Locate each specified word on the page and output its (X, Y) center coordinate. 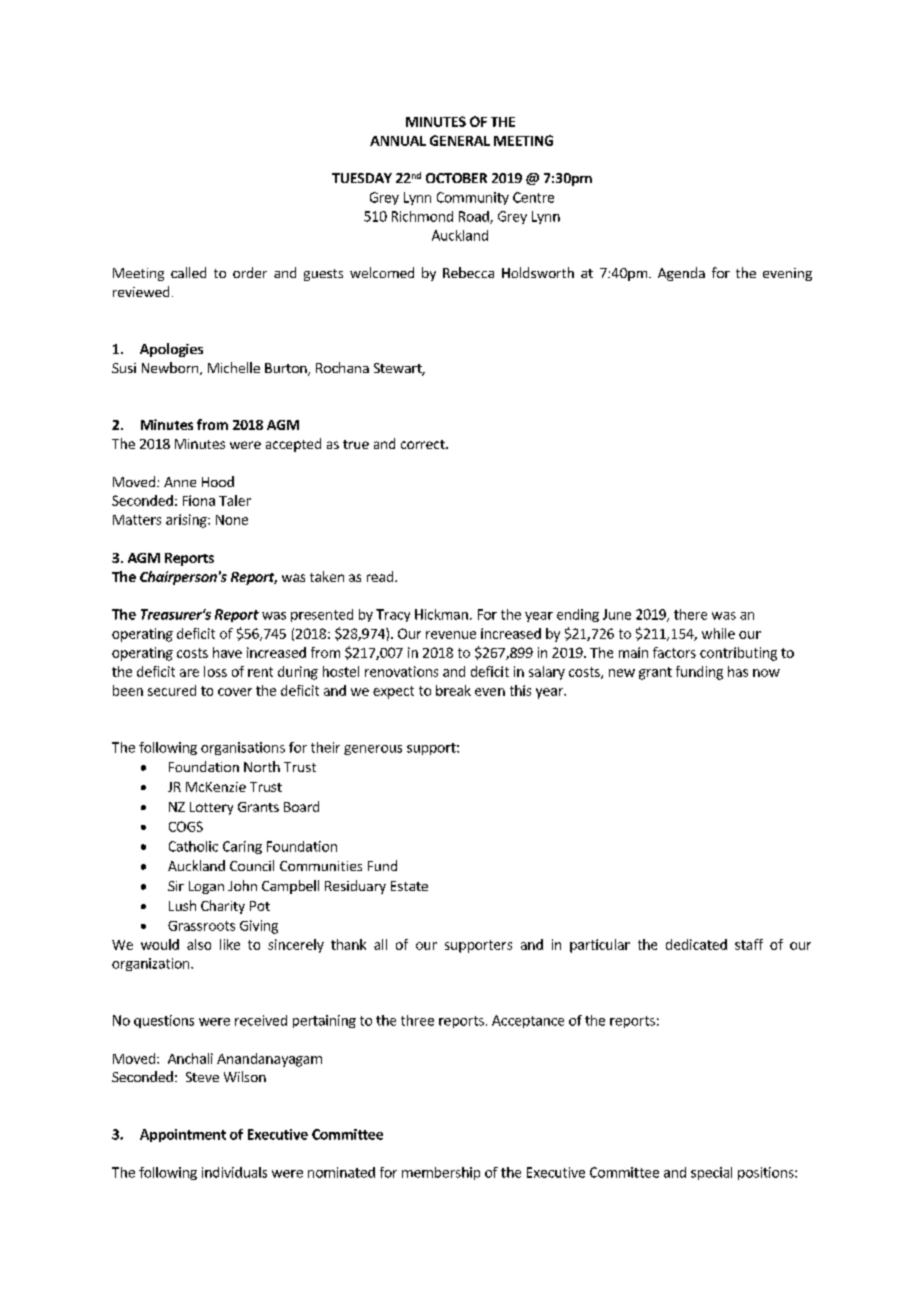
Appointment (183, 1135)
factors (674, 652)
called (188, 272)
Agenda (681, 274)
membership (441, 1173)
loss (215, 671)
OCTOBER (456, 178)
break (453, 690)
